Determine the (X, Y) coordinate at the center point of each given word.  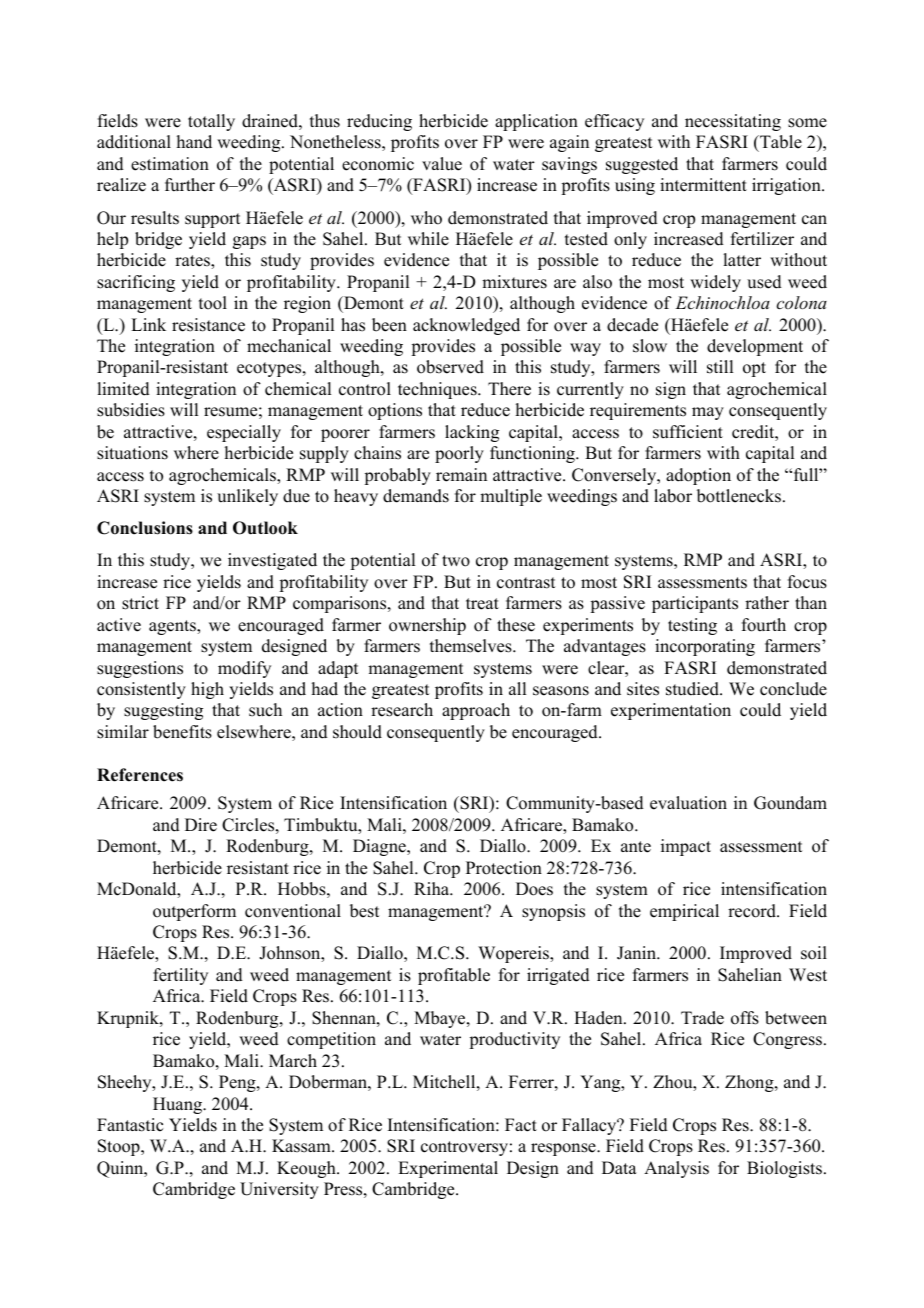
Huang (179, 1105)
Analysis (676, 1169)
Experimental (448, 1169)
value (442, 164)
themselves (472, 646)
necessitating (733, 122)
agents (173, 627)
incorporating (705, 647)
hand (194, 142)
